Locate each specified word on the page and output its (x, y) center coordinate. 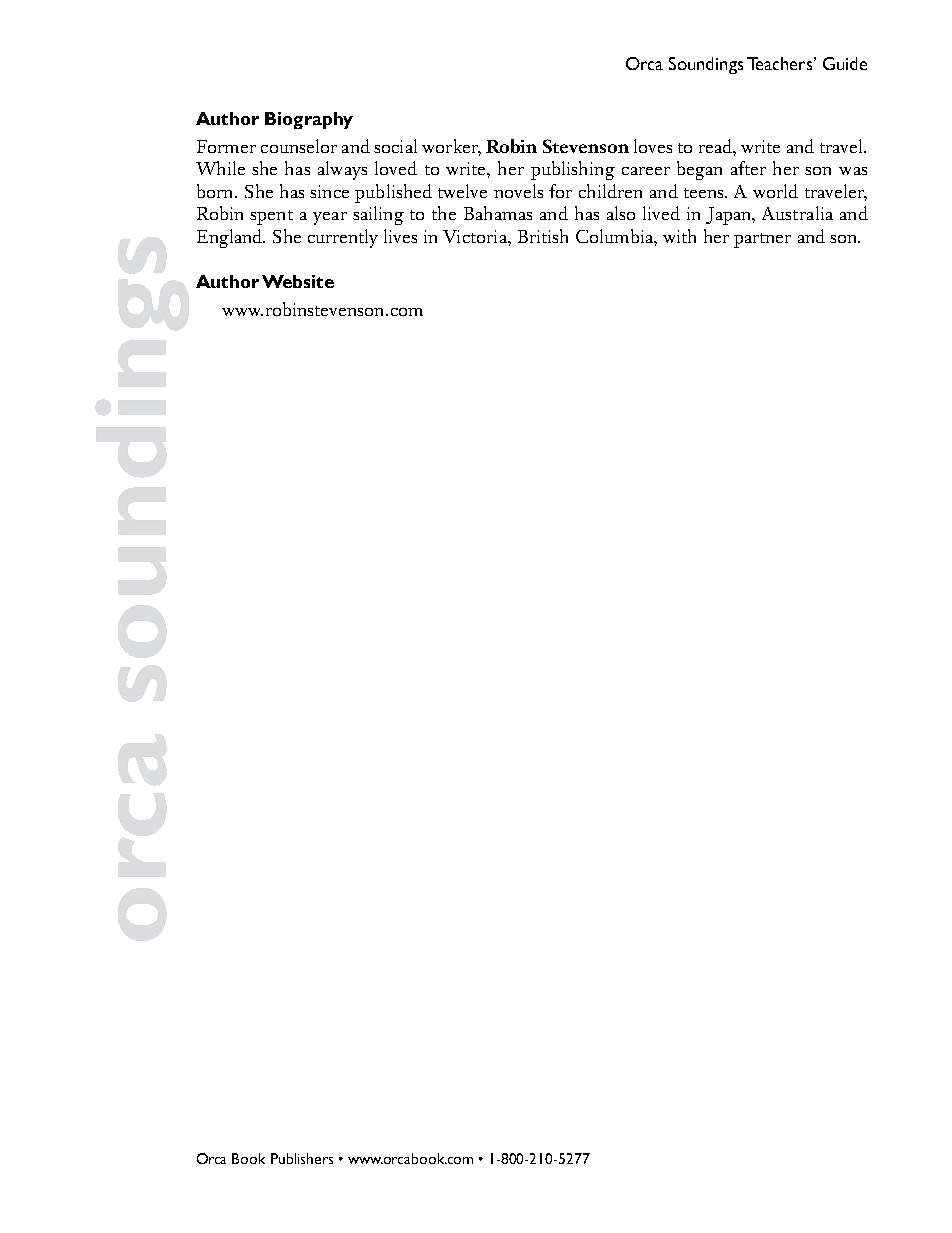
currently (343, 238)
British (543, 236)
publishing (573, 170)
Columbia (615, 236)
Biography (309, 120)
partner (762, 240)
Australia (797, 213)
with (679, 236)
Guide (845, 63)
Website (298, 281)
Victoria (476, 236)
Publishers (302, 1158)
